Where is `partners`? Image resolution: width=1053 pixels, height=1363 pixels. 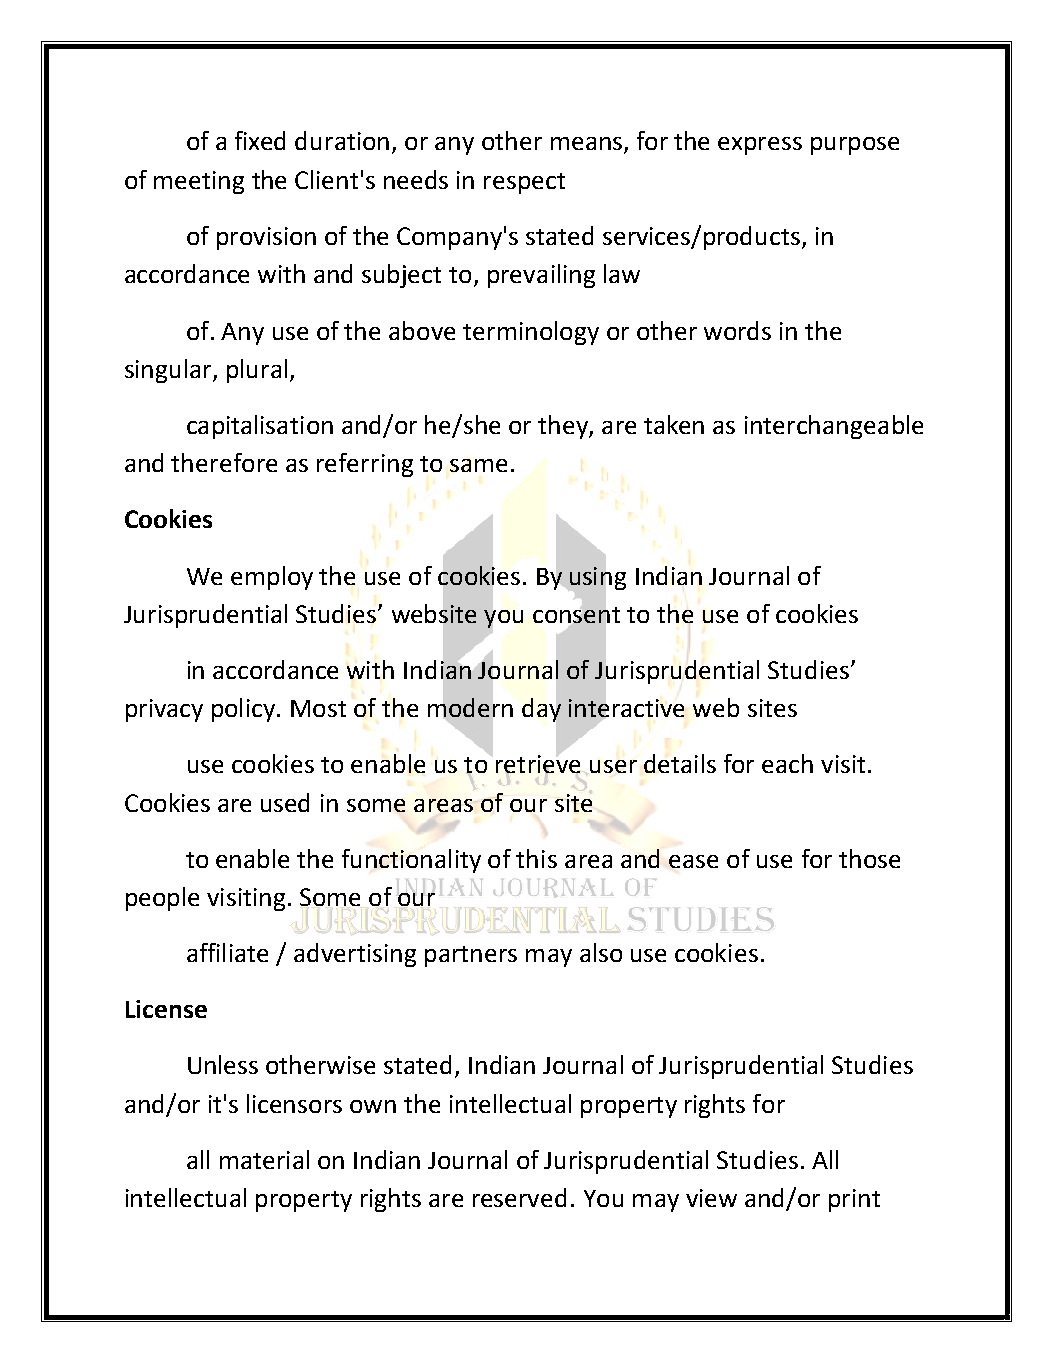 partners is located at coordinates (471, 956).
